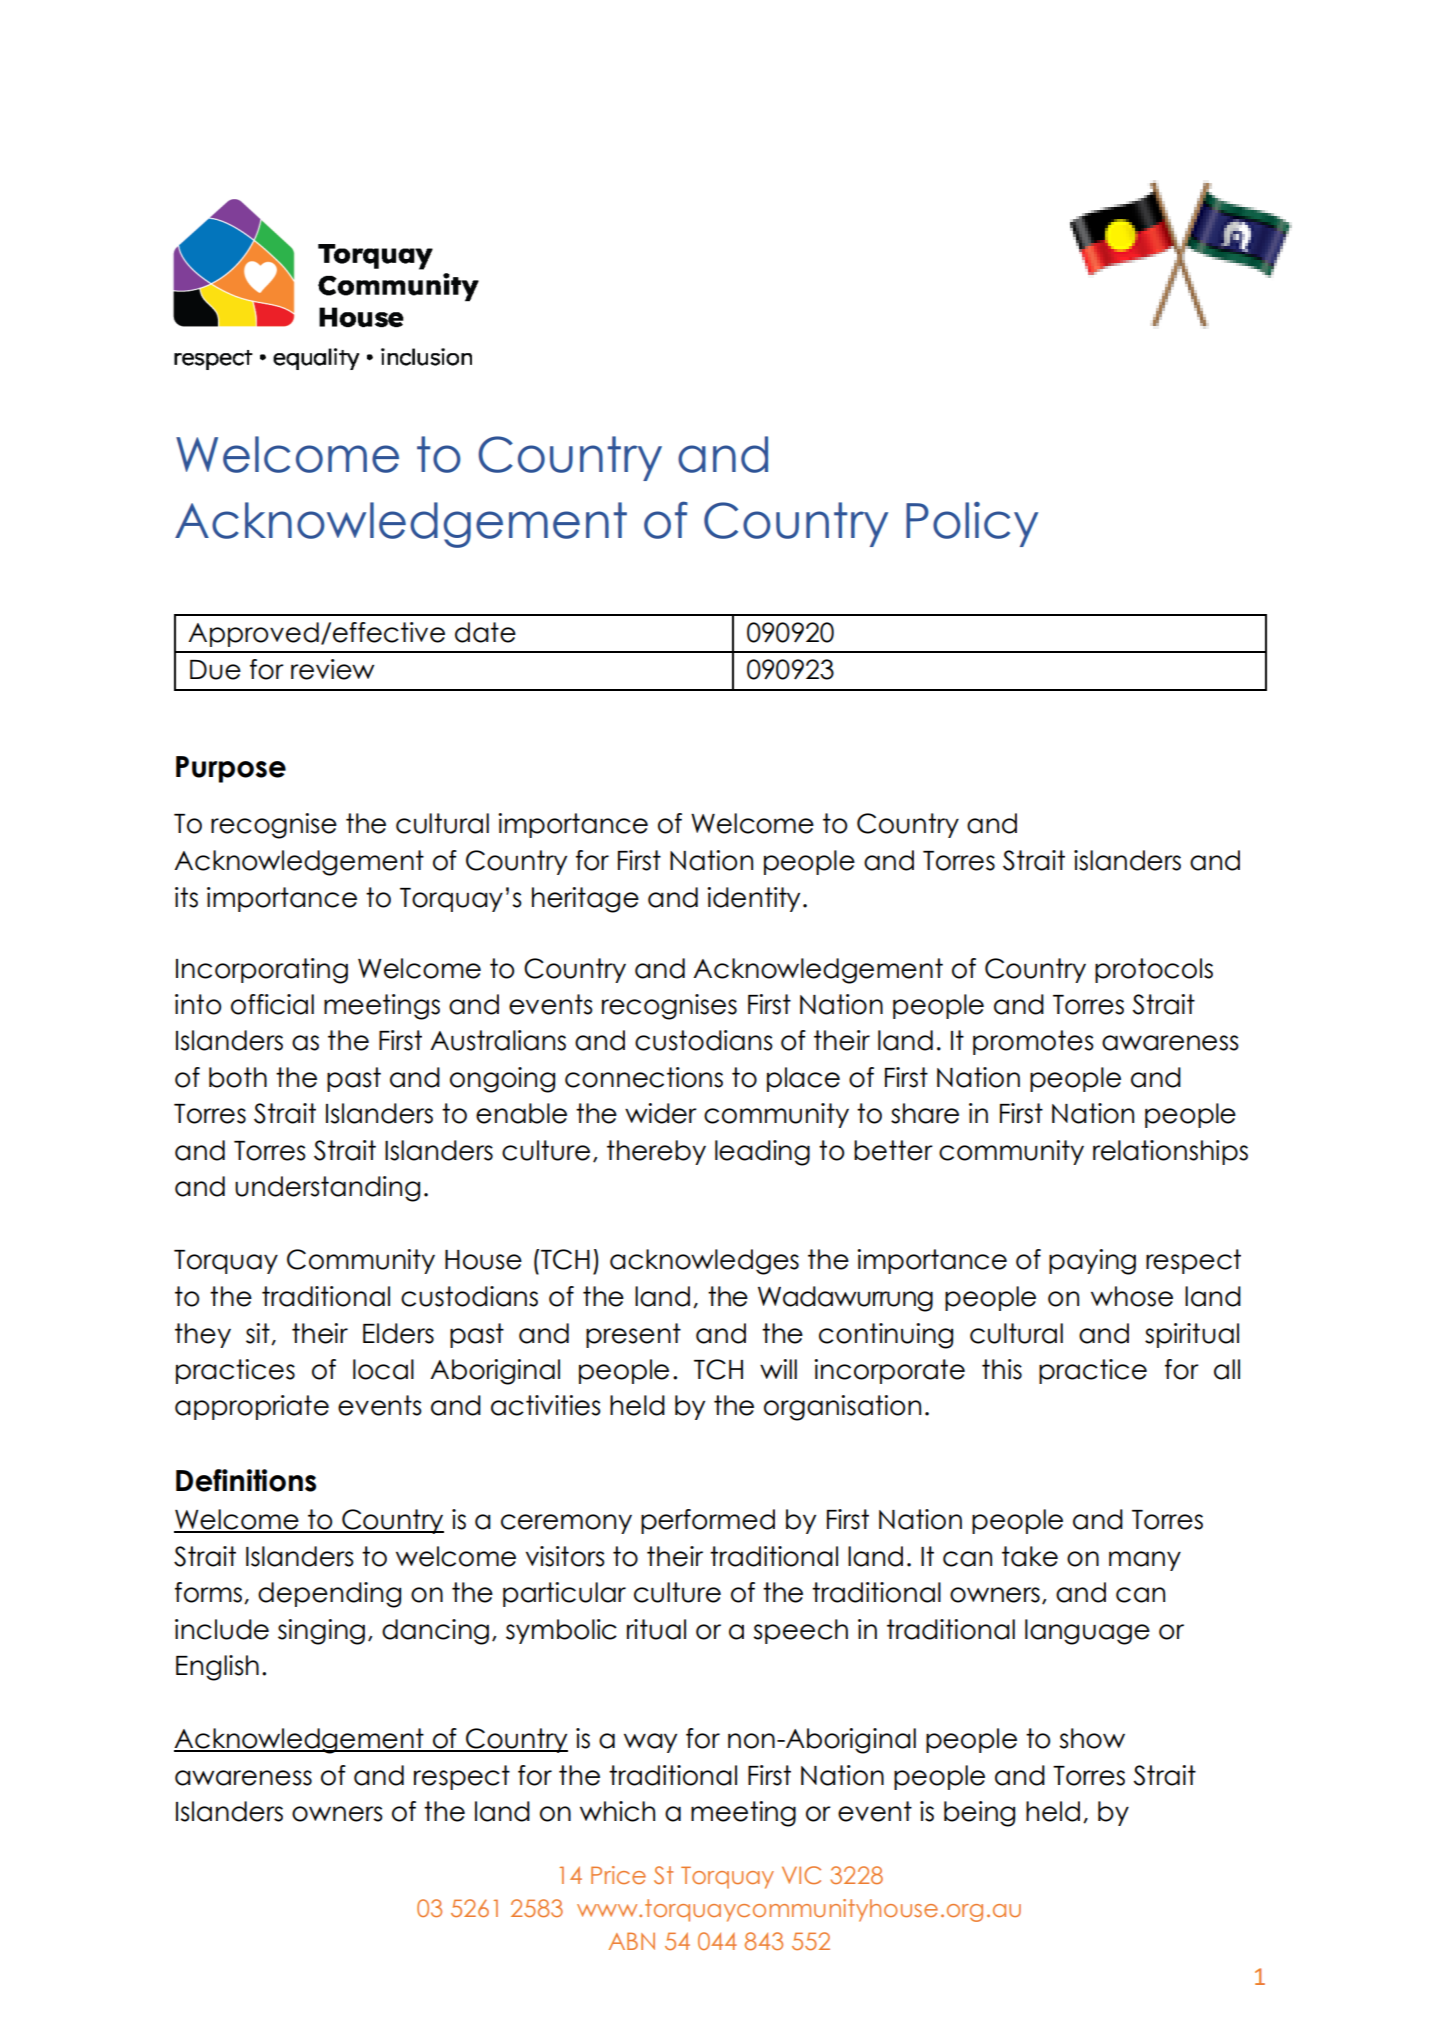  Describe the element at coordinates (1092, 1262) in the screenshot. I see `paying` at that location.
